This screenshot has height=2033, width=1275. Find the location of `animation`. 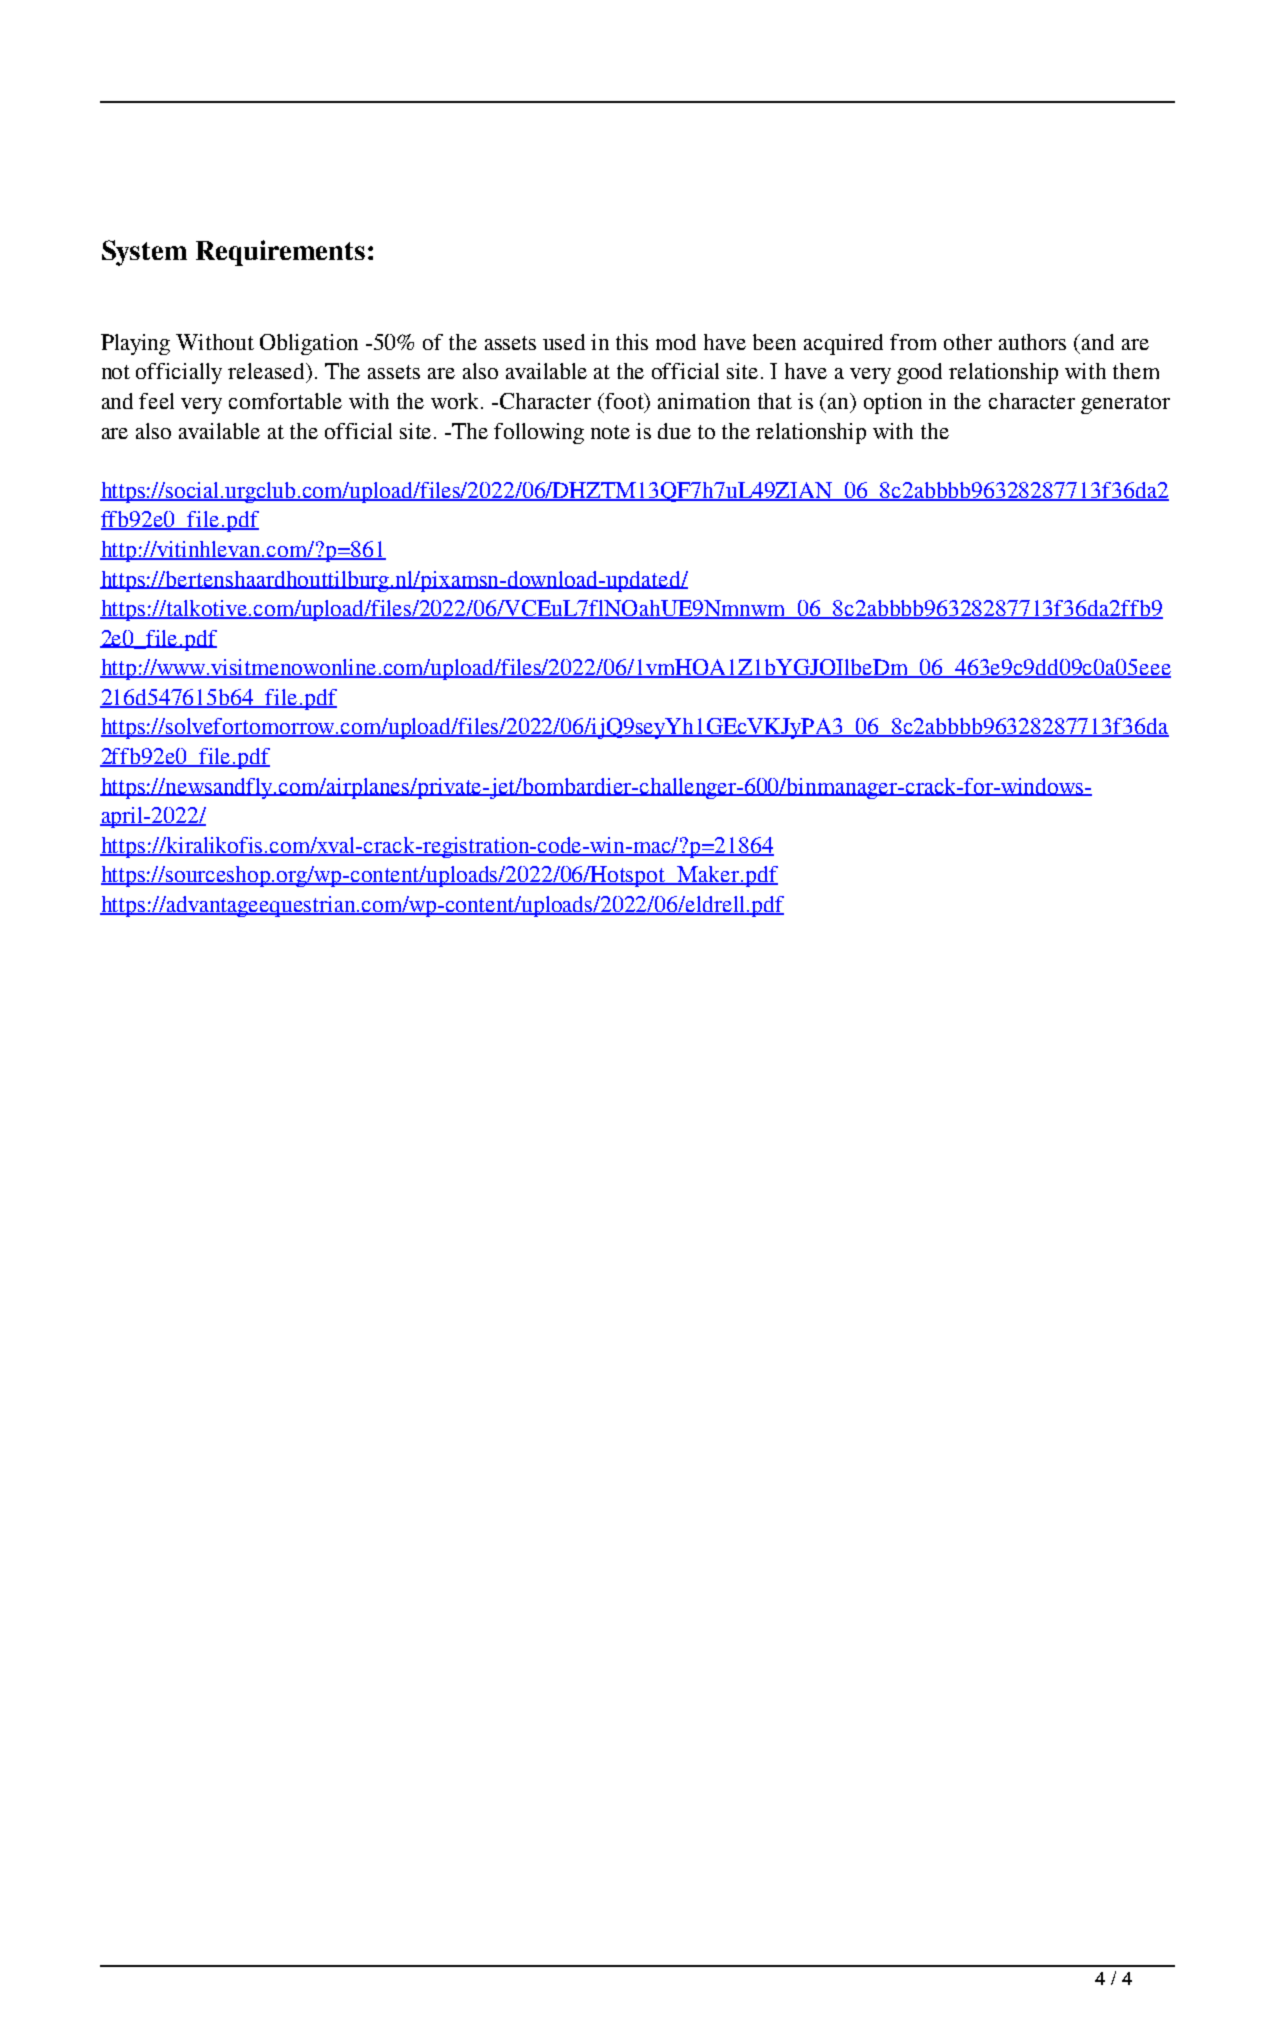

animation is located at coordinates (704, 401).
